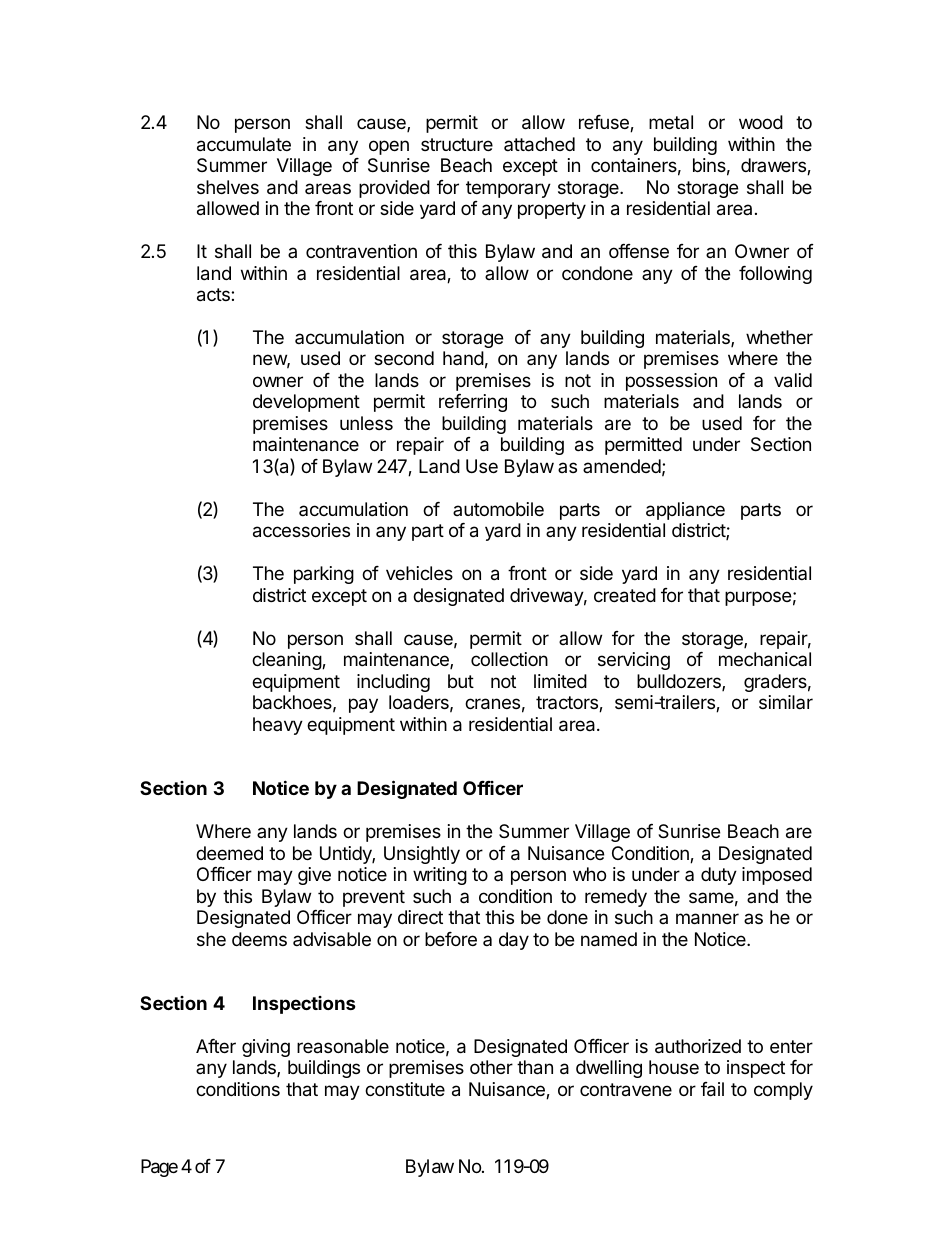  I want to click on accumulate, so click(244, 144).
